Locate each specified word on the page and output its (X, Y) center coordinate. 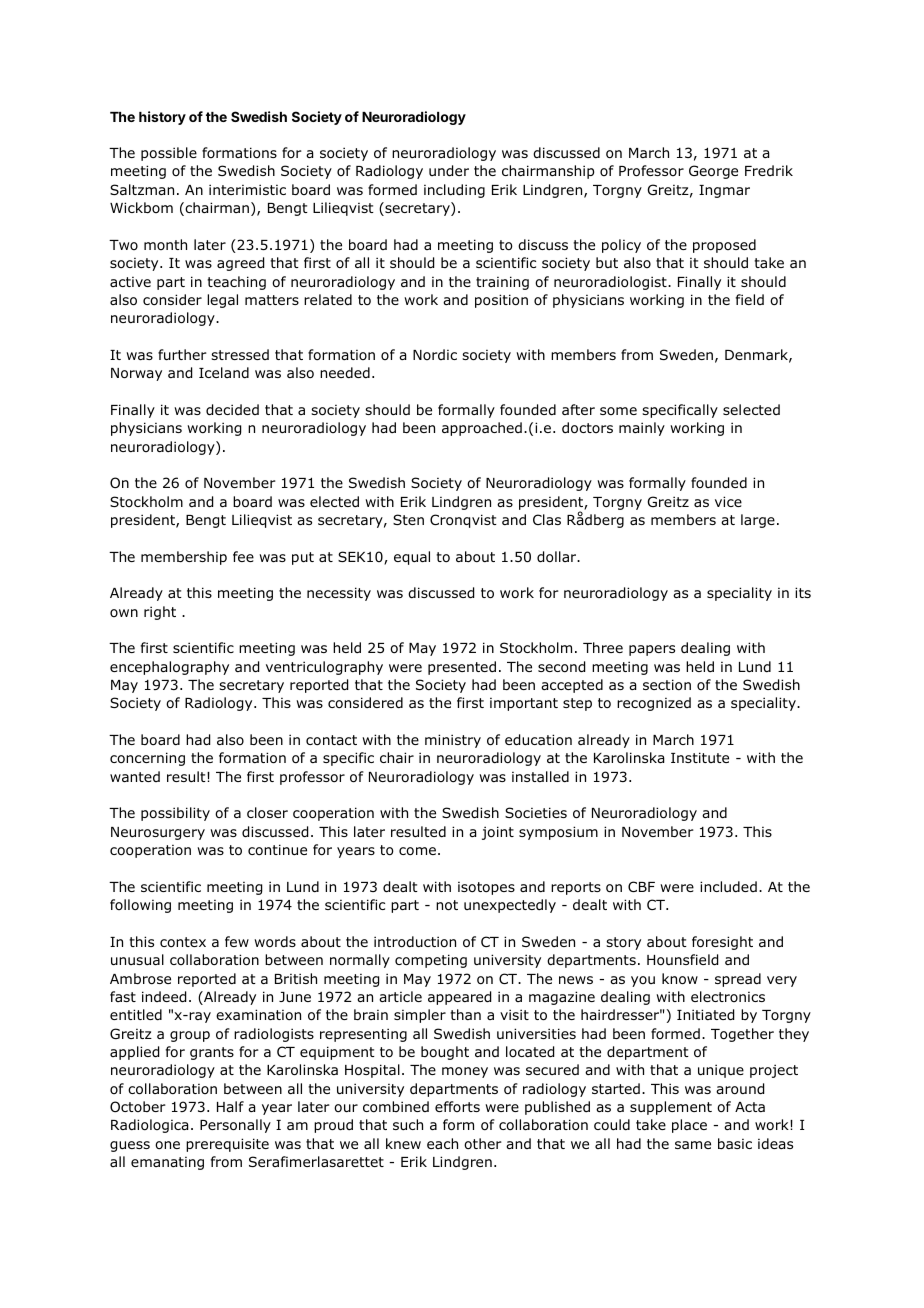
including (454, 191)
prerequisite (227, 1145)
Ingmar (724, 191)
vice (728, 501)
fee (243, 556)
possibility (175, 814)
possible (169, 154)
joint (498, 833)
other (483, 1143)
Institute (700, 757)
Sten (408, 519)
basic (735, 1143)
